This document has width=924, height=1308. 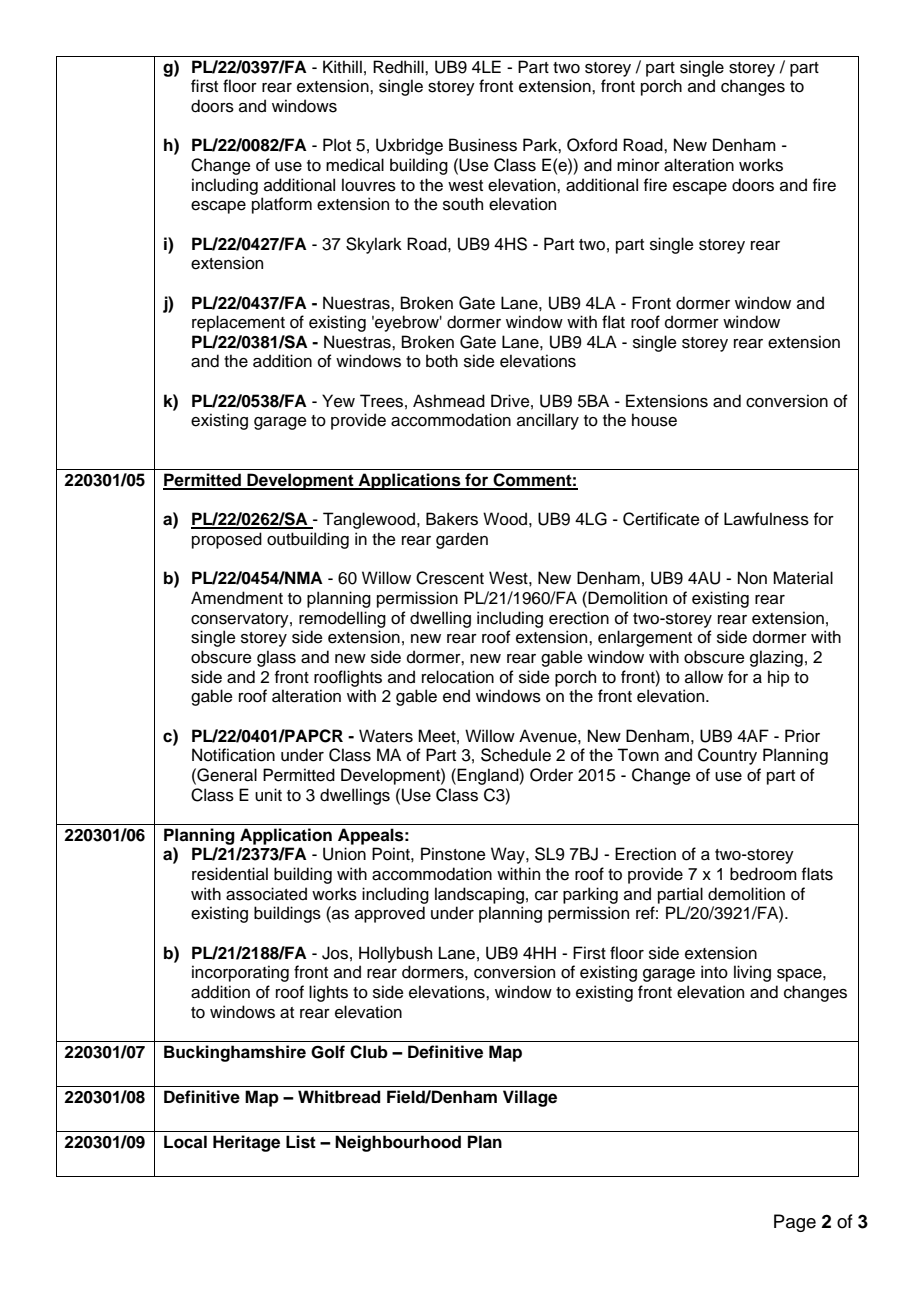 I want to click on Neighbourhood, so click(x=398, y=1143).
